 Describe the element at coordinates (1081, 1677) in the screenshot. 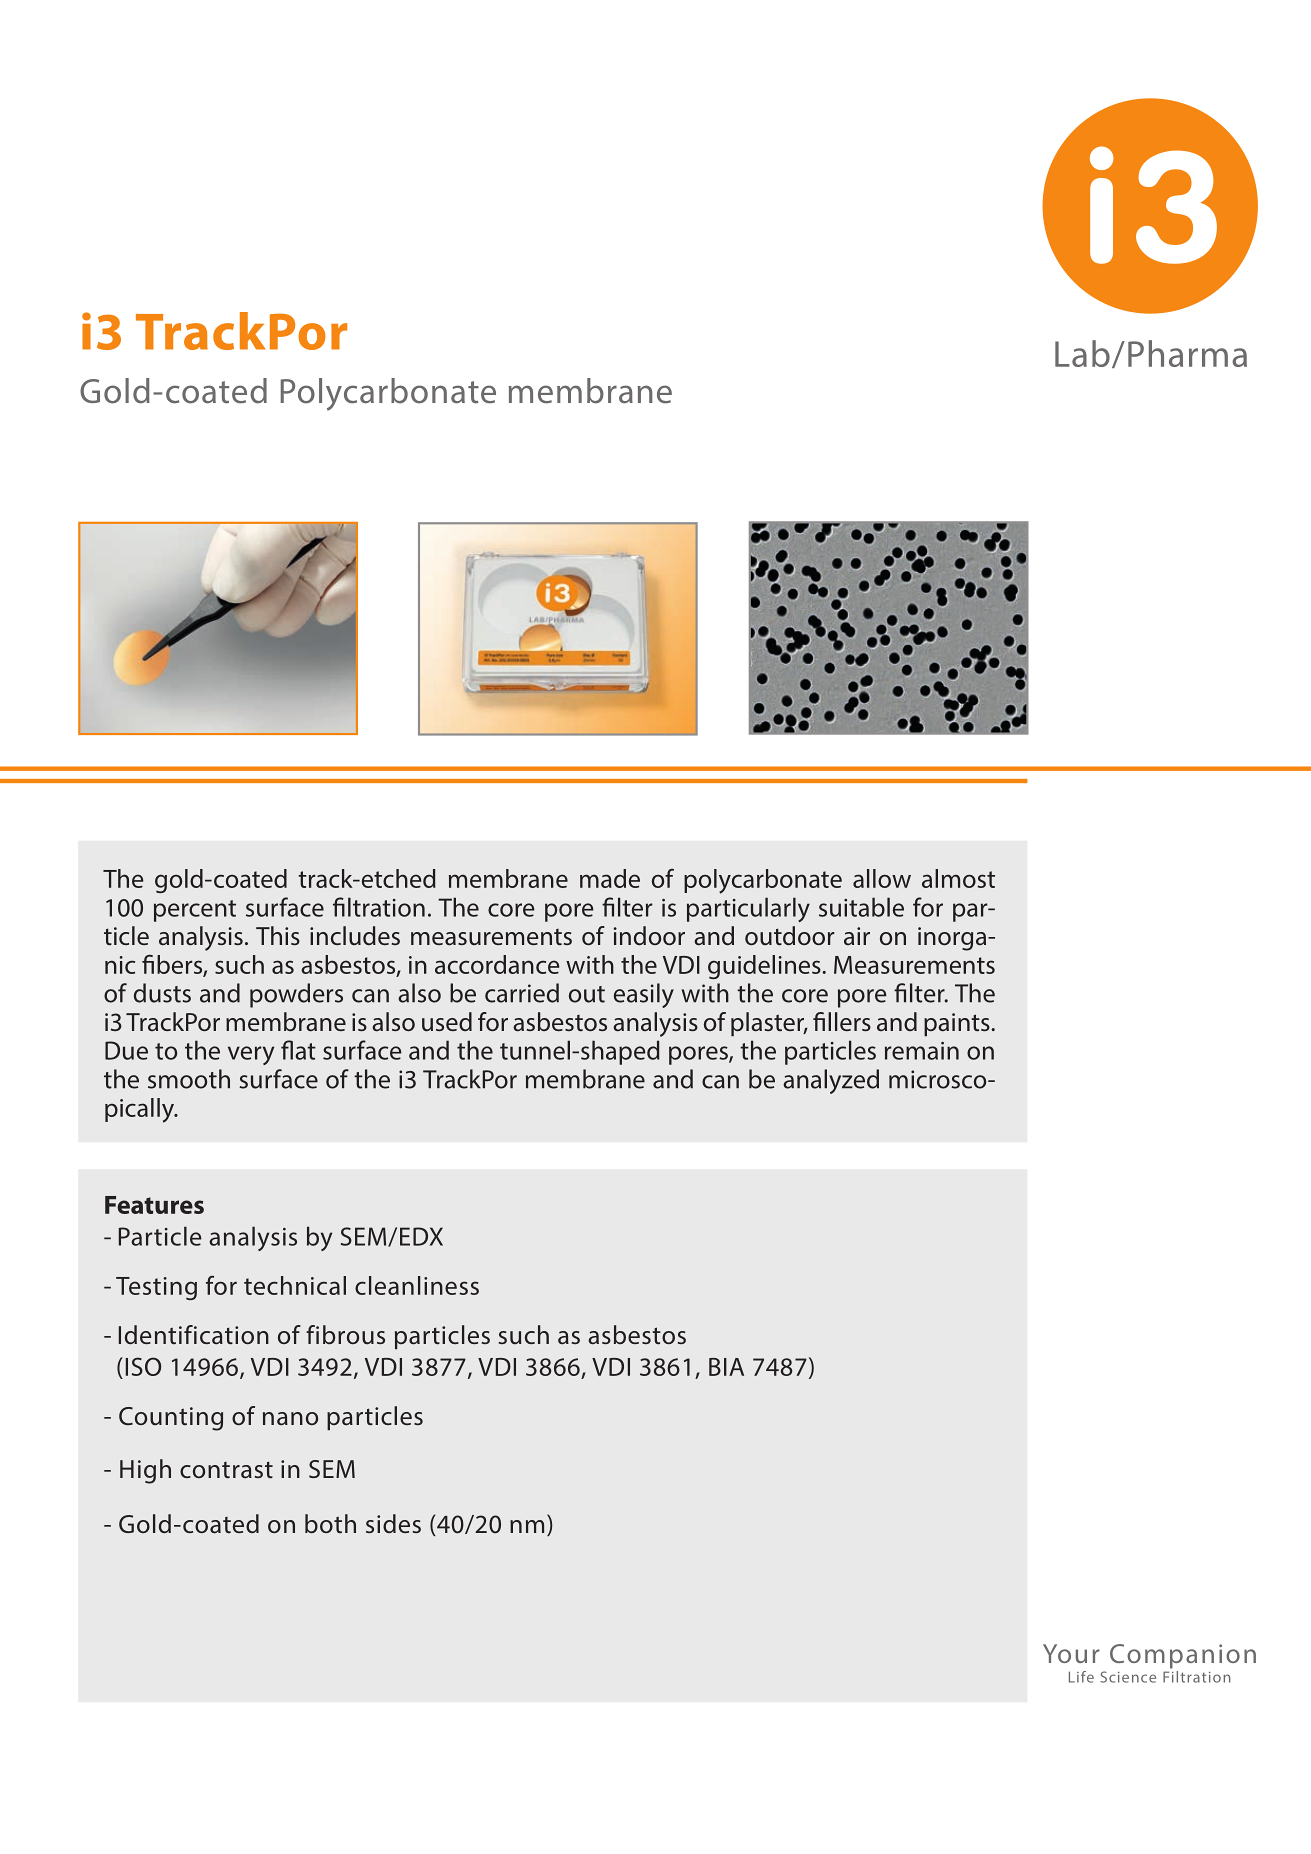

I see `Life` at that location.
